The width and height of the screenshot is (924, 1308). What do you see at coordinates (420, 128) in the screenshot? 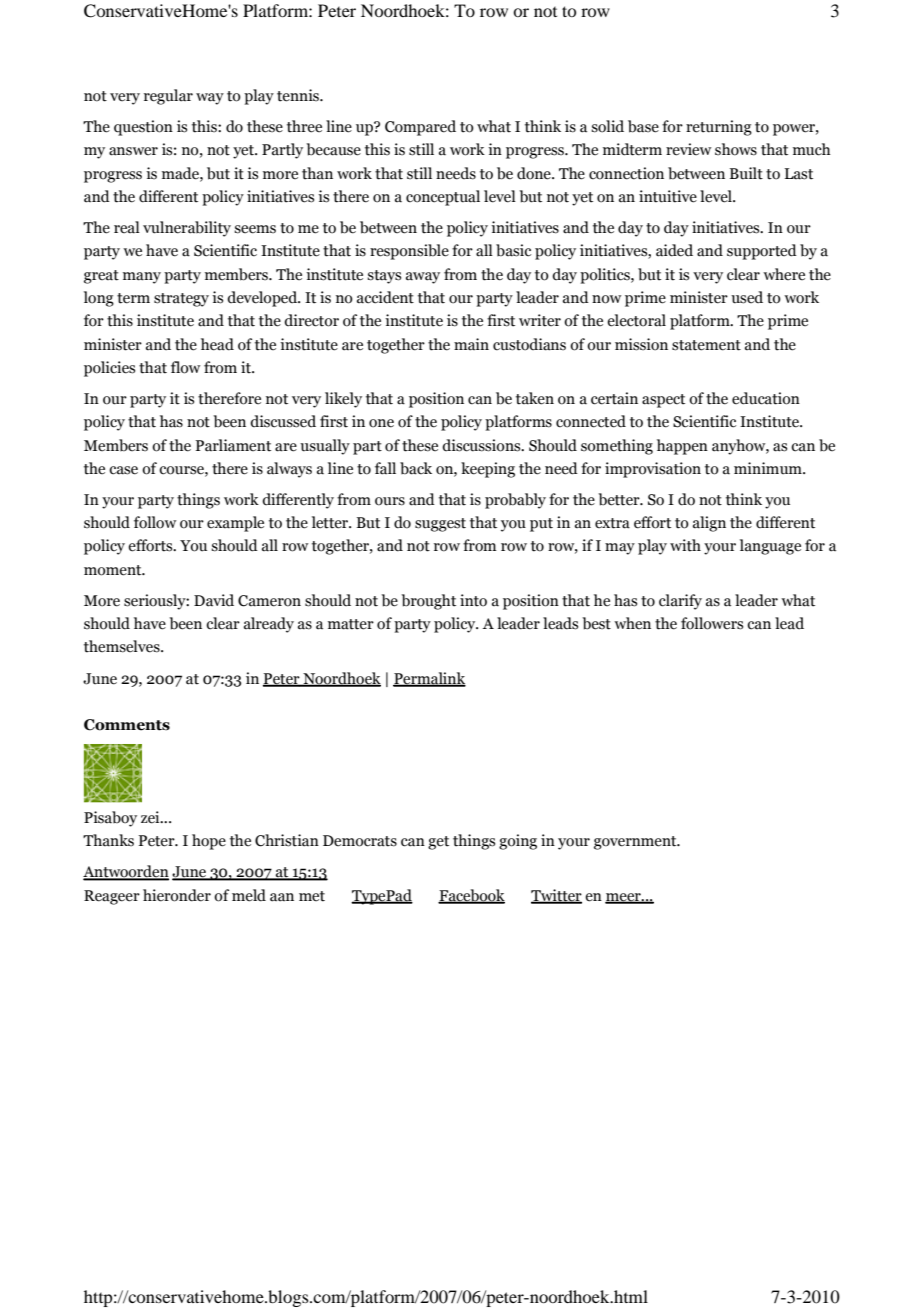
I see `Compared` at bounding box center [420, 128].
